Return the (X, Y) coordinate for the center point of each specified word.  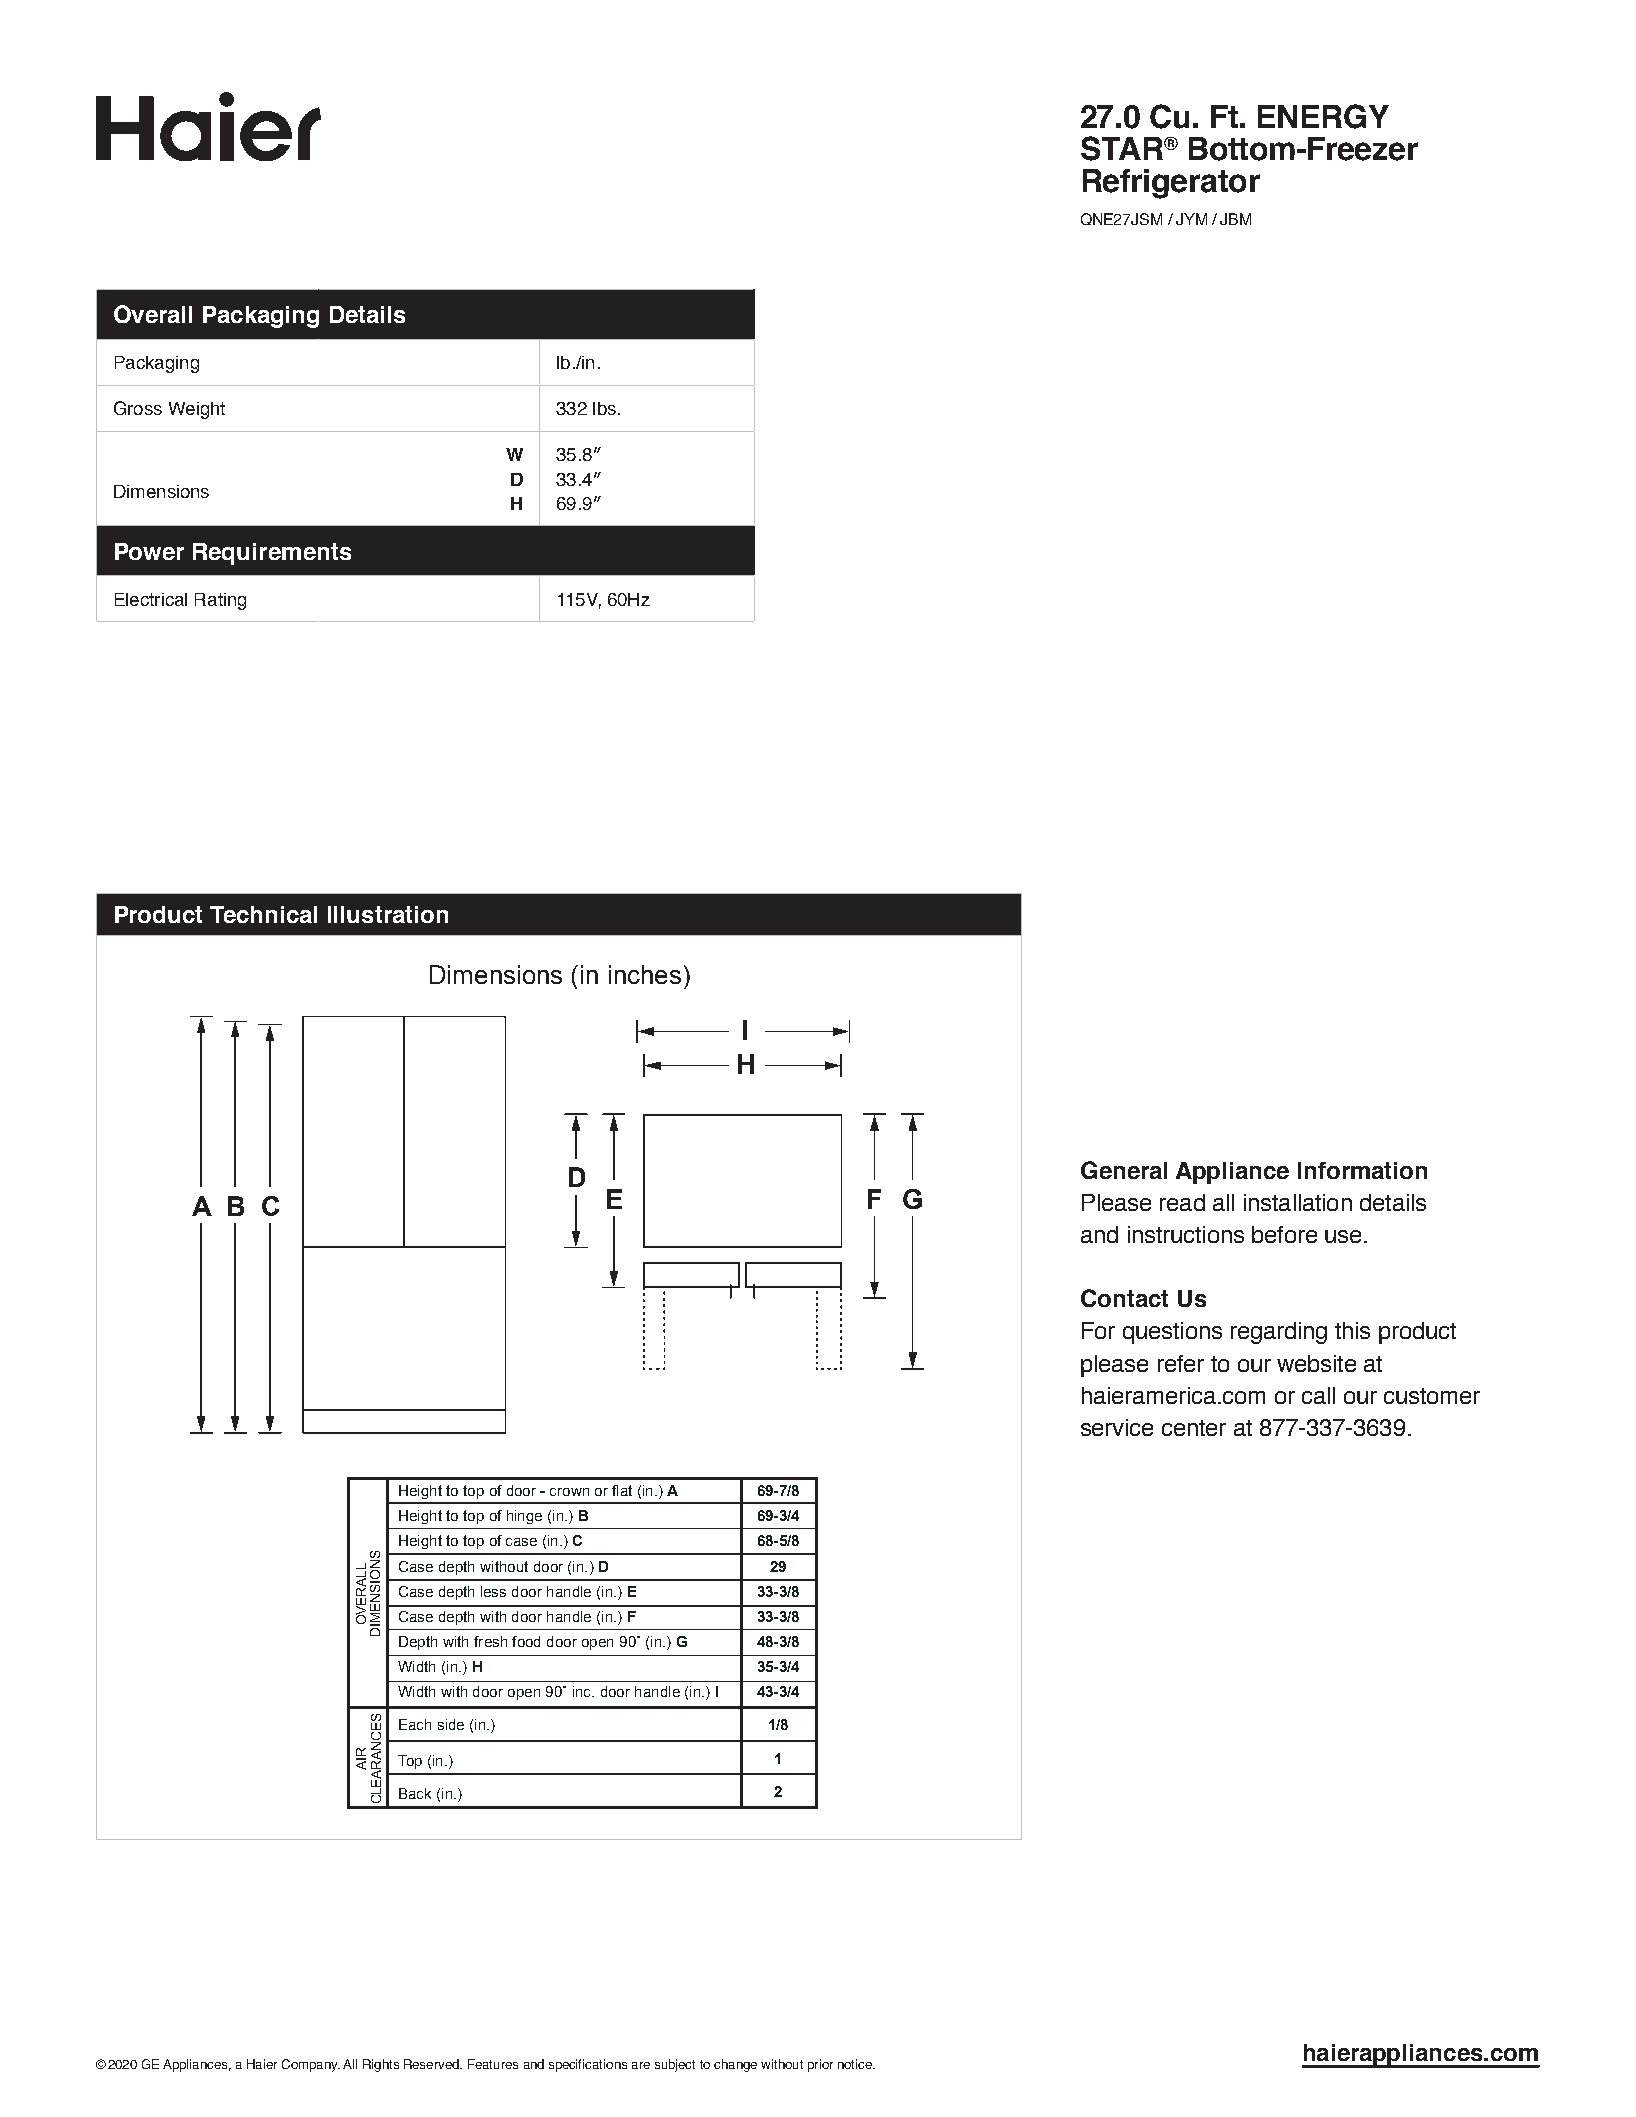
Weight (197, 410)
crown (569, 1492)
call (1318, 1395)
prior (820, 2065)
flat (622, 1490)
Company (311, 2065)
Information (1362, 1170)
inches (645, 974)
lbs (604, 408)
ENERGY (1323, 116)
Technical (263, 914)
